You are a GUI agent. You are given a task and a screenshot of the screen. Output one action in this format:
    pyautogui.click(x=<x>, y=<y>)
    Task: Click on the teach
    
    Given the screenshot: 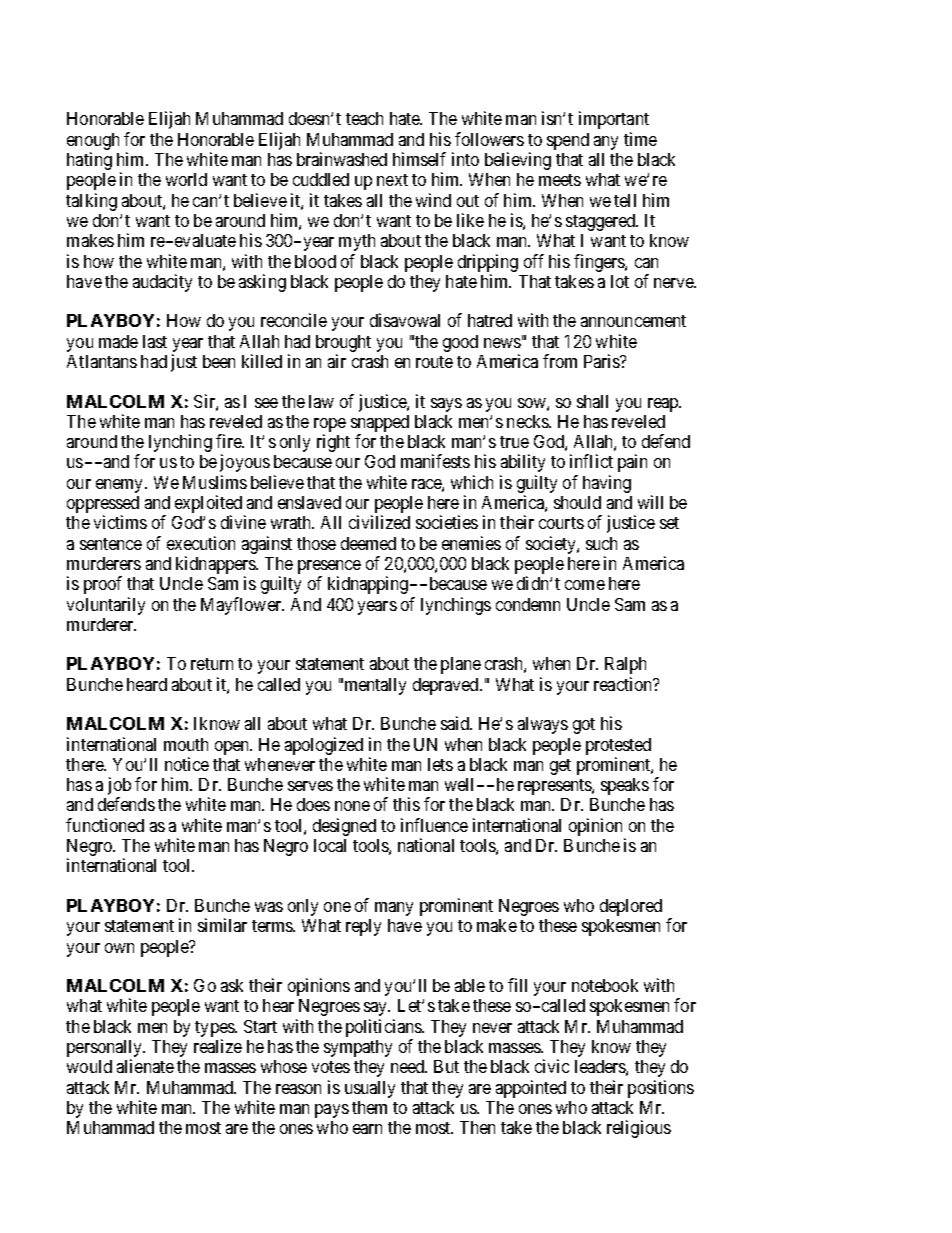 What is the action you would take?
    pyautogui.click(x=364, y=118)
